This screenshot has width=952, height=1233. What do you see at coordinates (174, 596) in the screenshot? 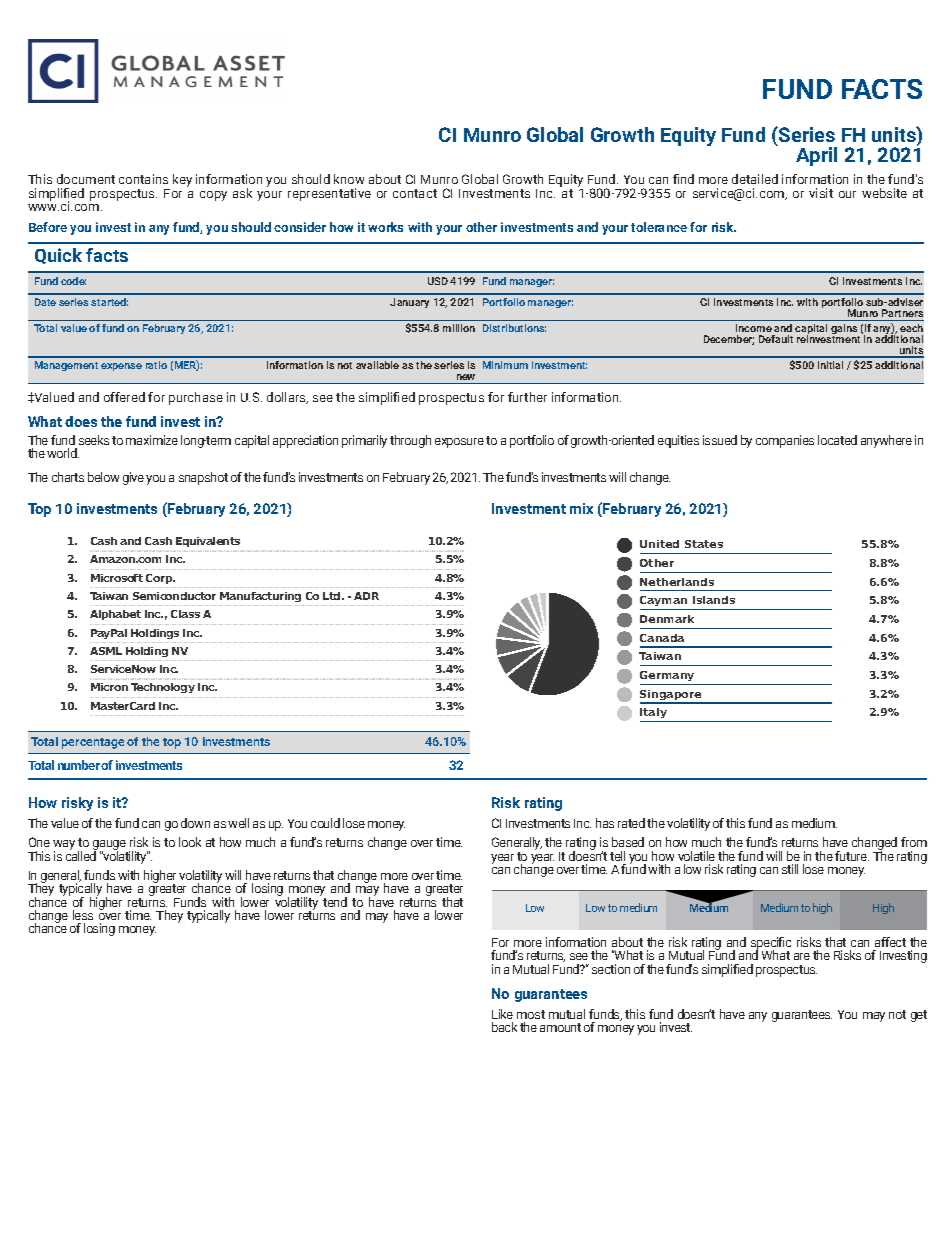
I see `Semiconductor` at bounding box center [174, 596].
